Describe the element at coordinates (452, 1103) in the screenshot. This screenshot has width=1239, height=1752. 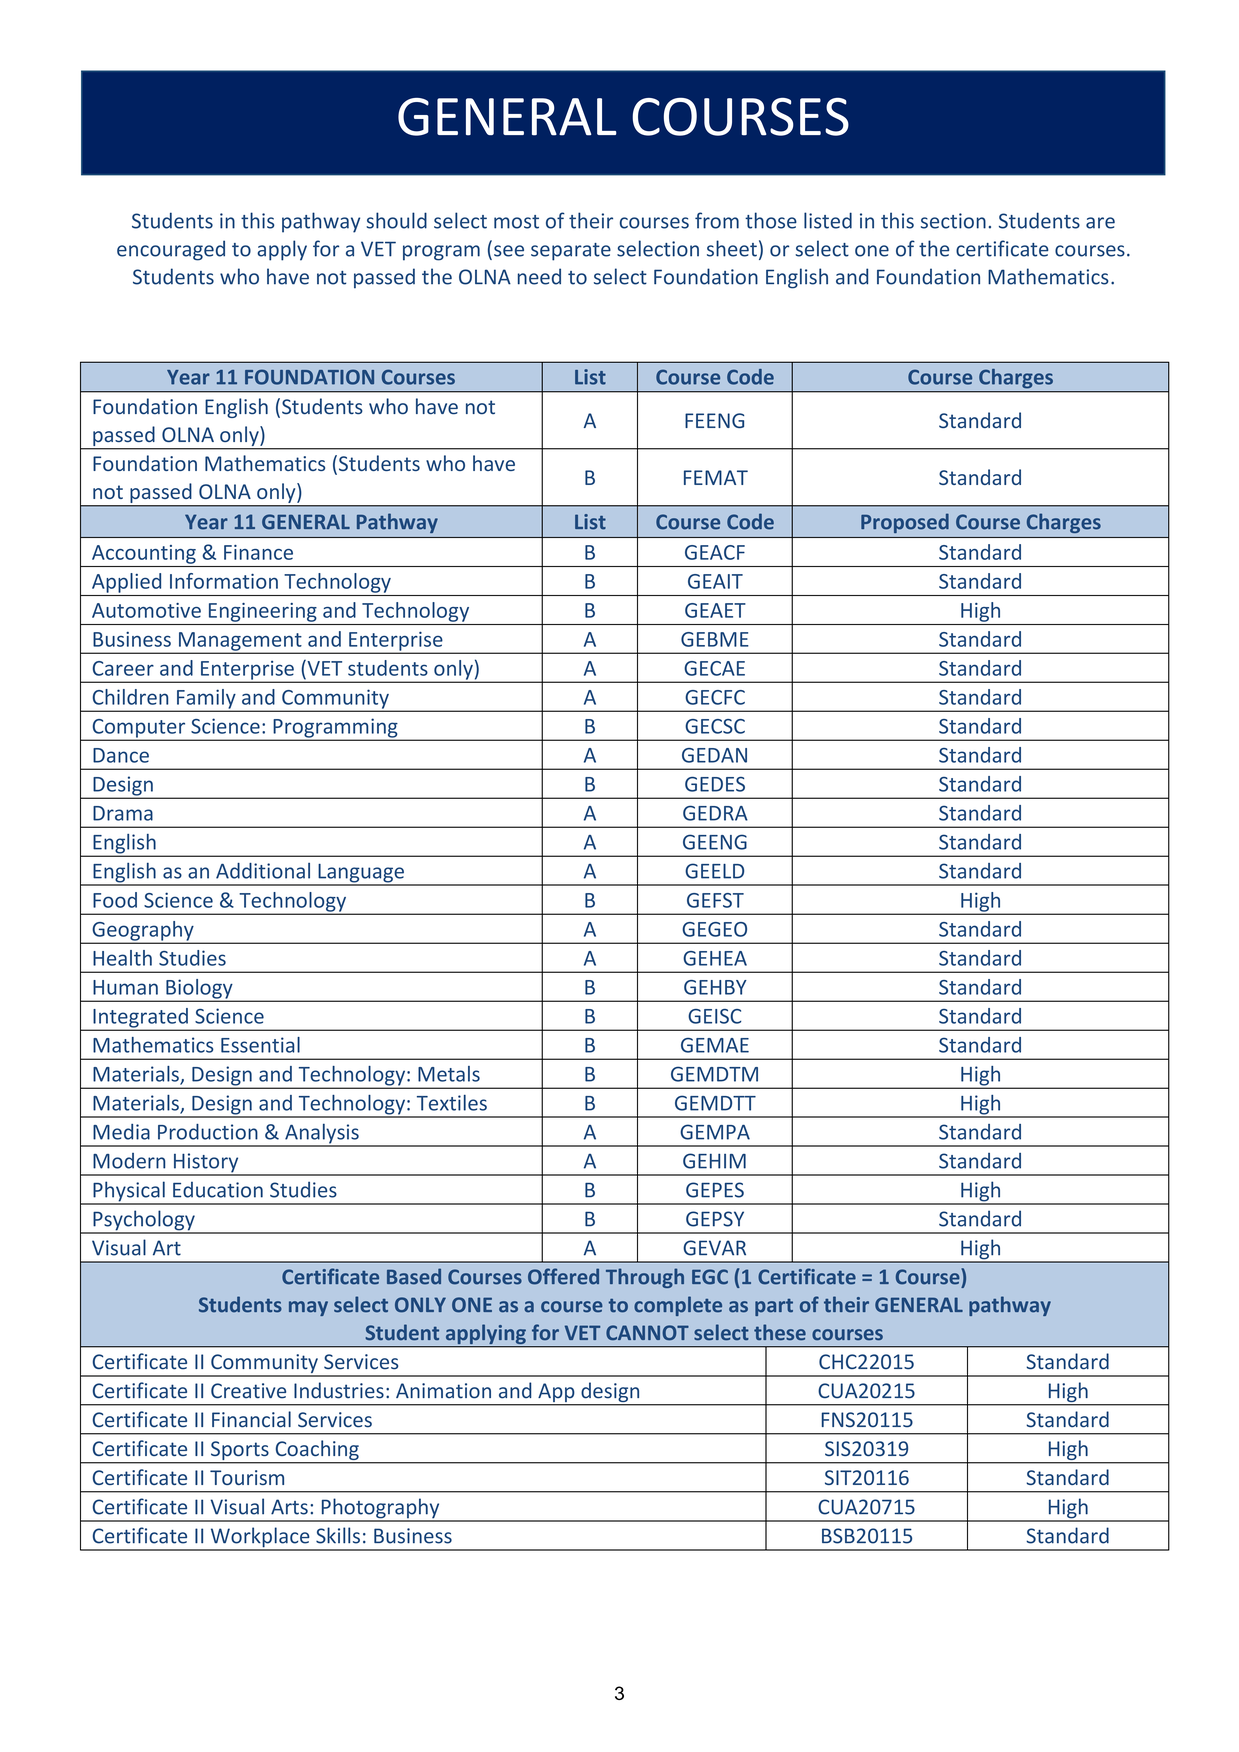
I see `Textiles` at that location.
